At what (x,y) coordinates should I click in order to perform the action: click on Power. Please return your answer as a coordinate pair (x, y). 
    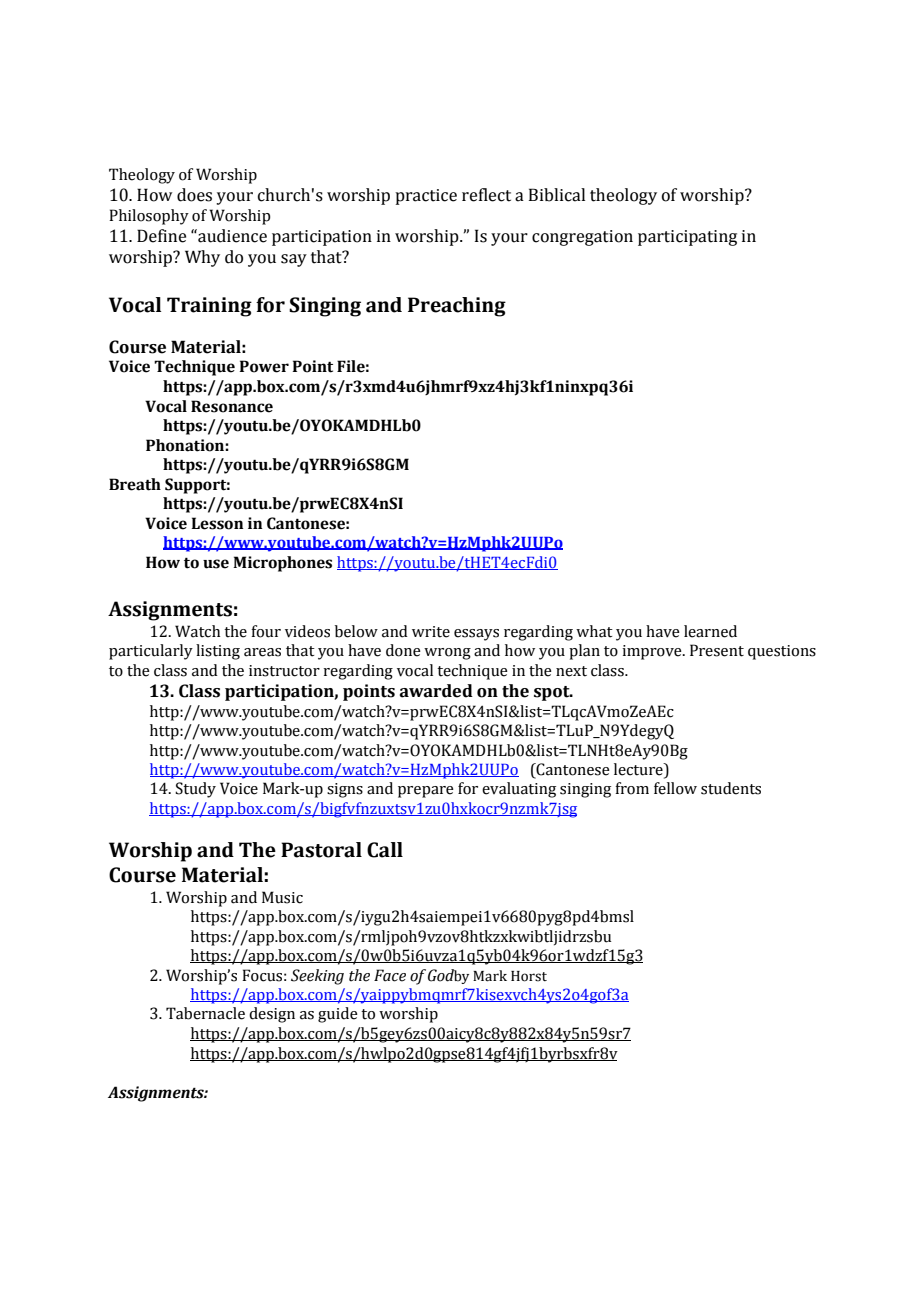
    Looking at the image, I should click on (264, 366).
